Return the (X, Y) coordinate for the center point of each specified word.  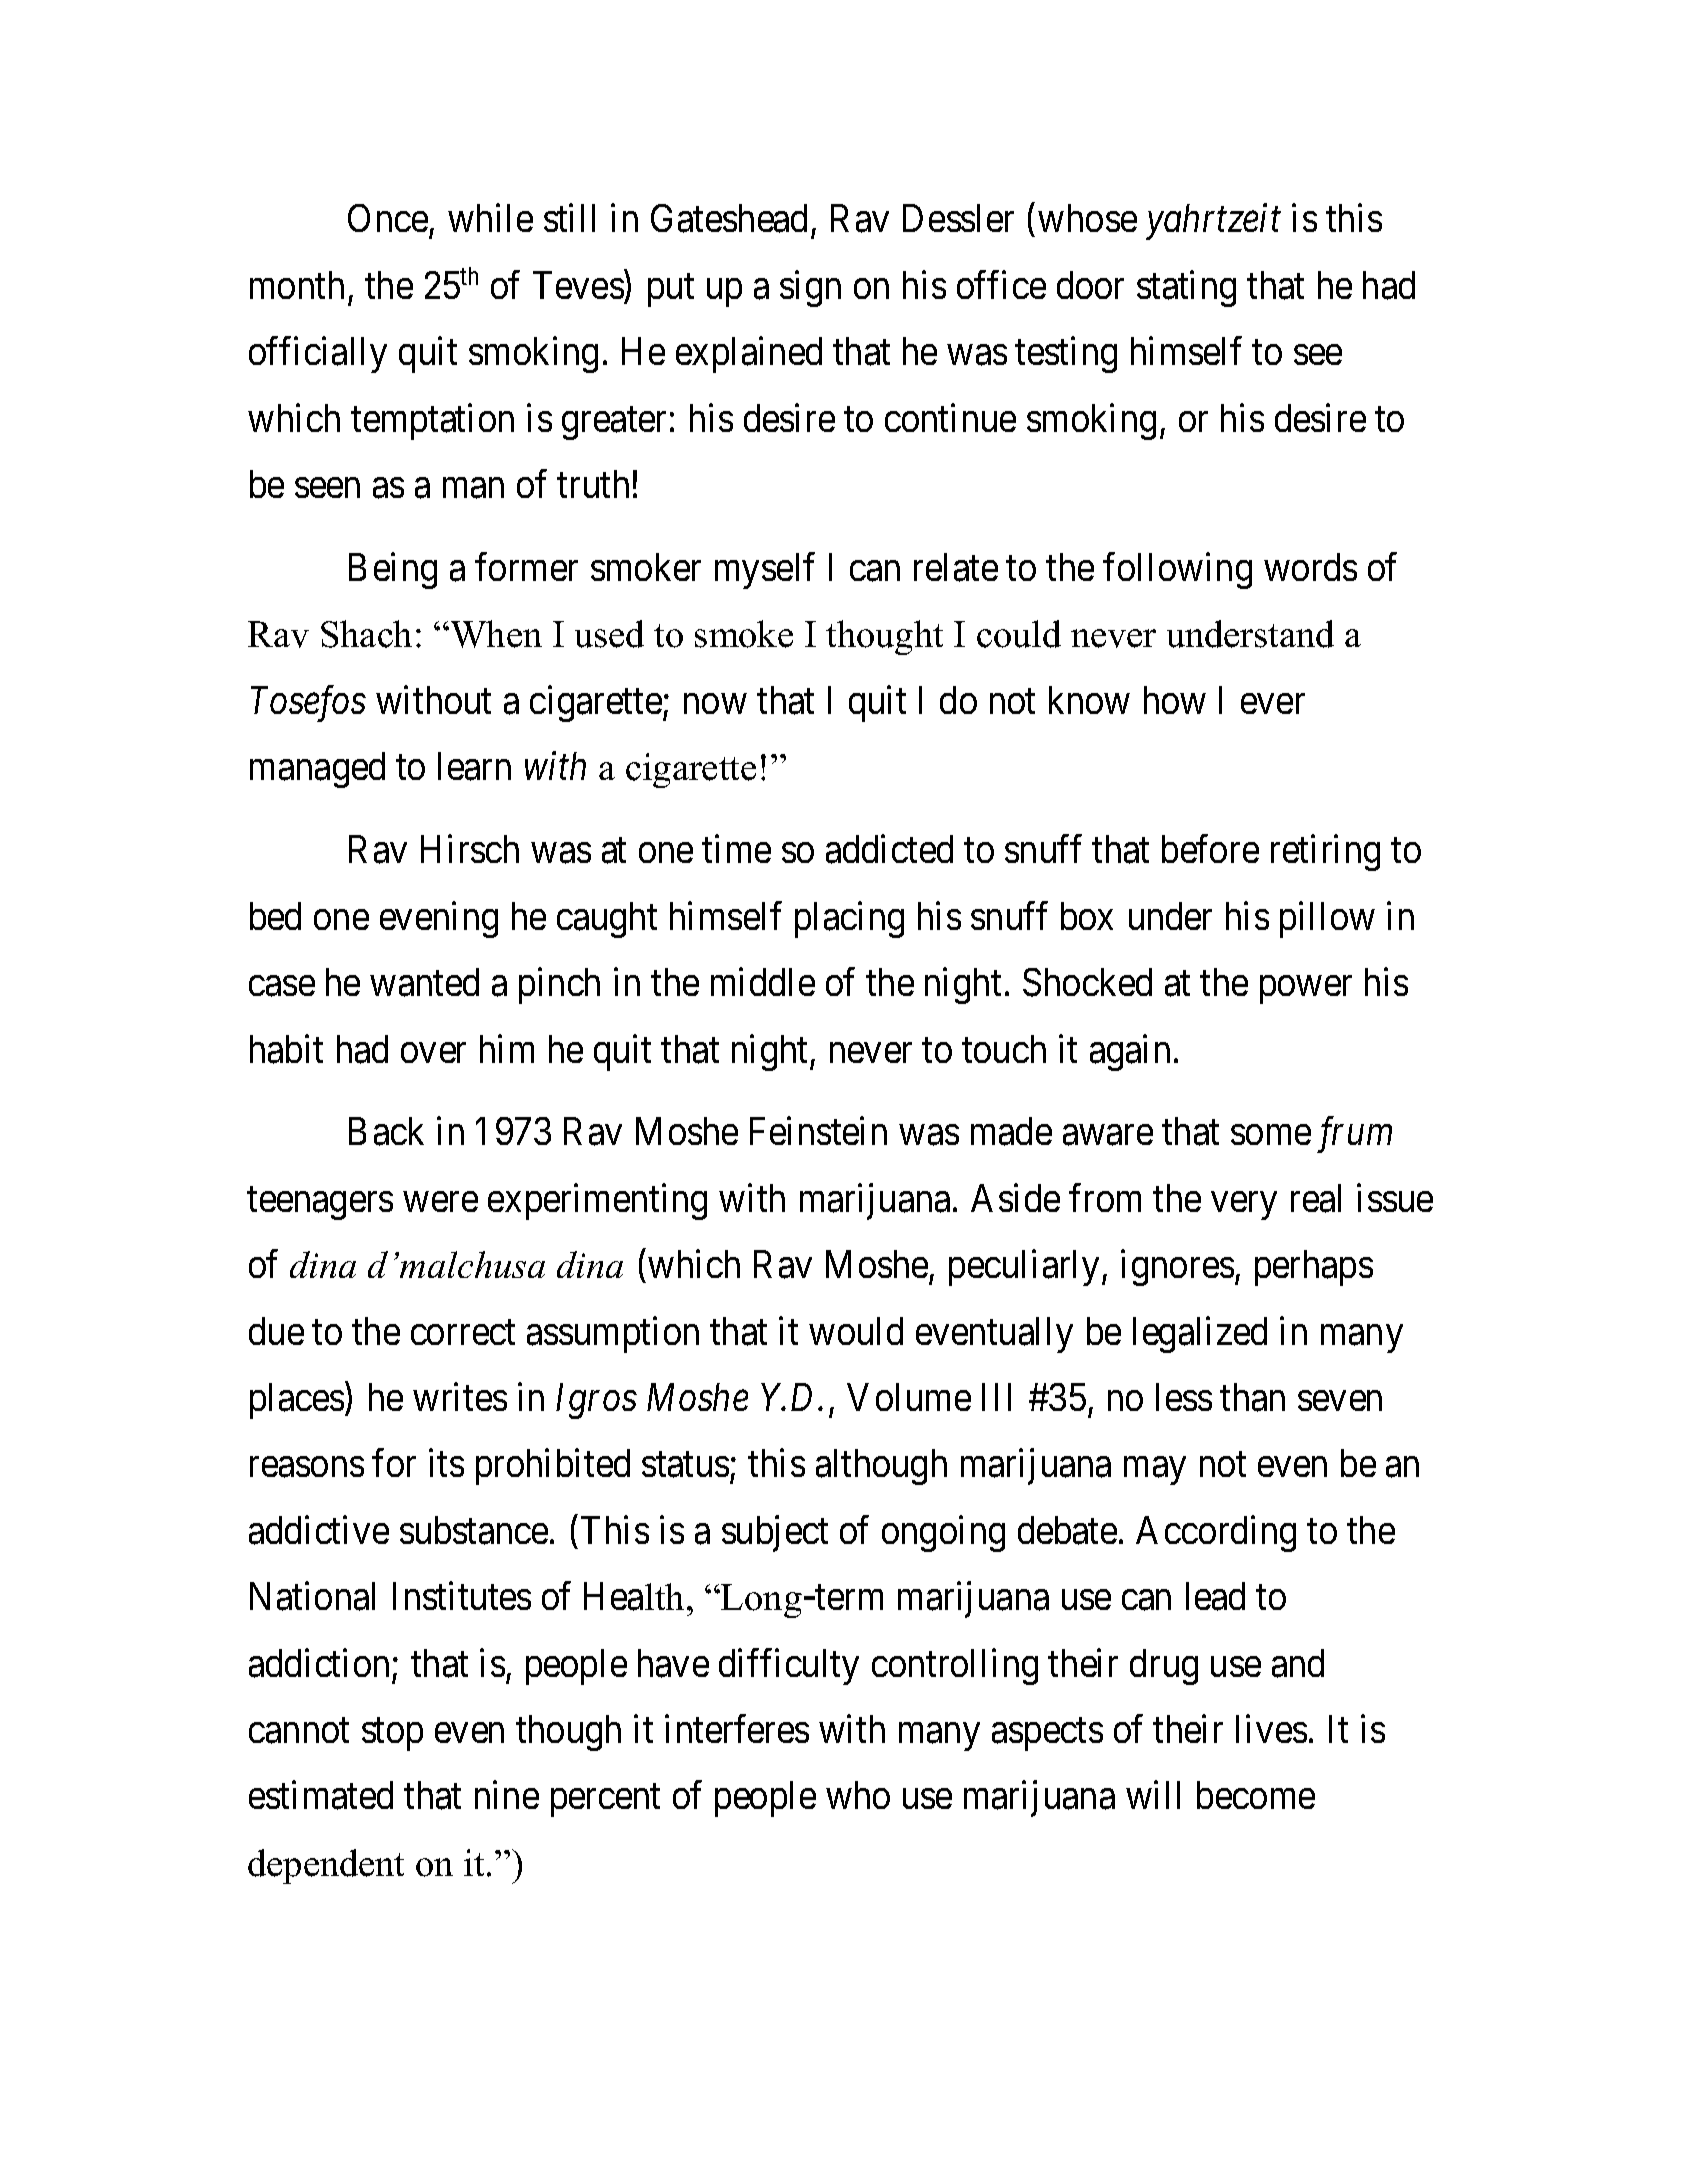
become (1256, 1795)
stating (1186, 289)
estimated (321, 1795)
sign (810, 289)
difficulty (789, 1666)
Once (388, 218)
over (433, 1053)
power (1306, 990)
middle (763, 982)
